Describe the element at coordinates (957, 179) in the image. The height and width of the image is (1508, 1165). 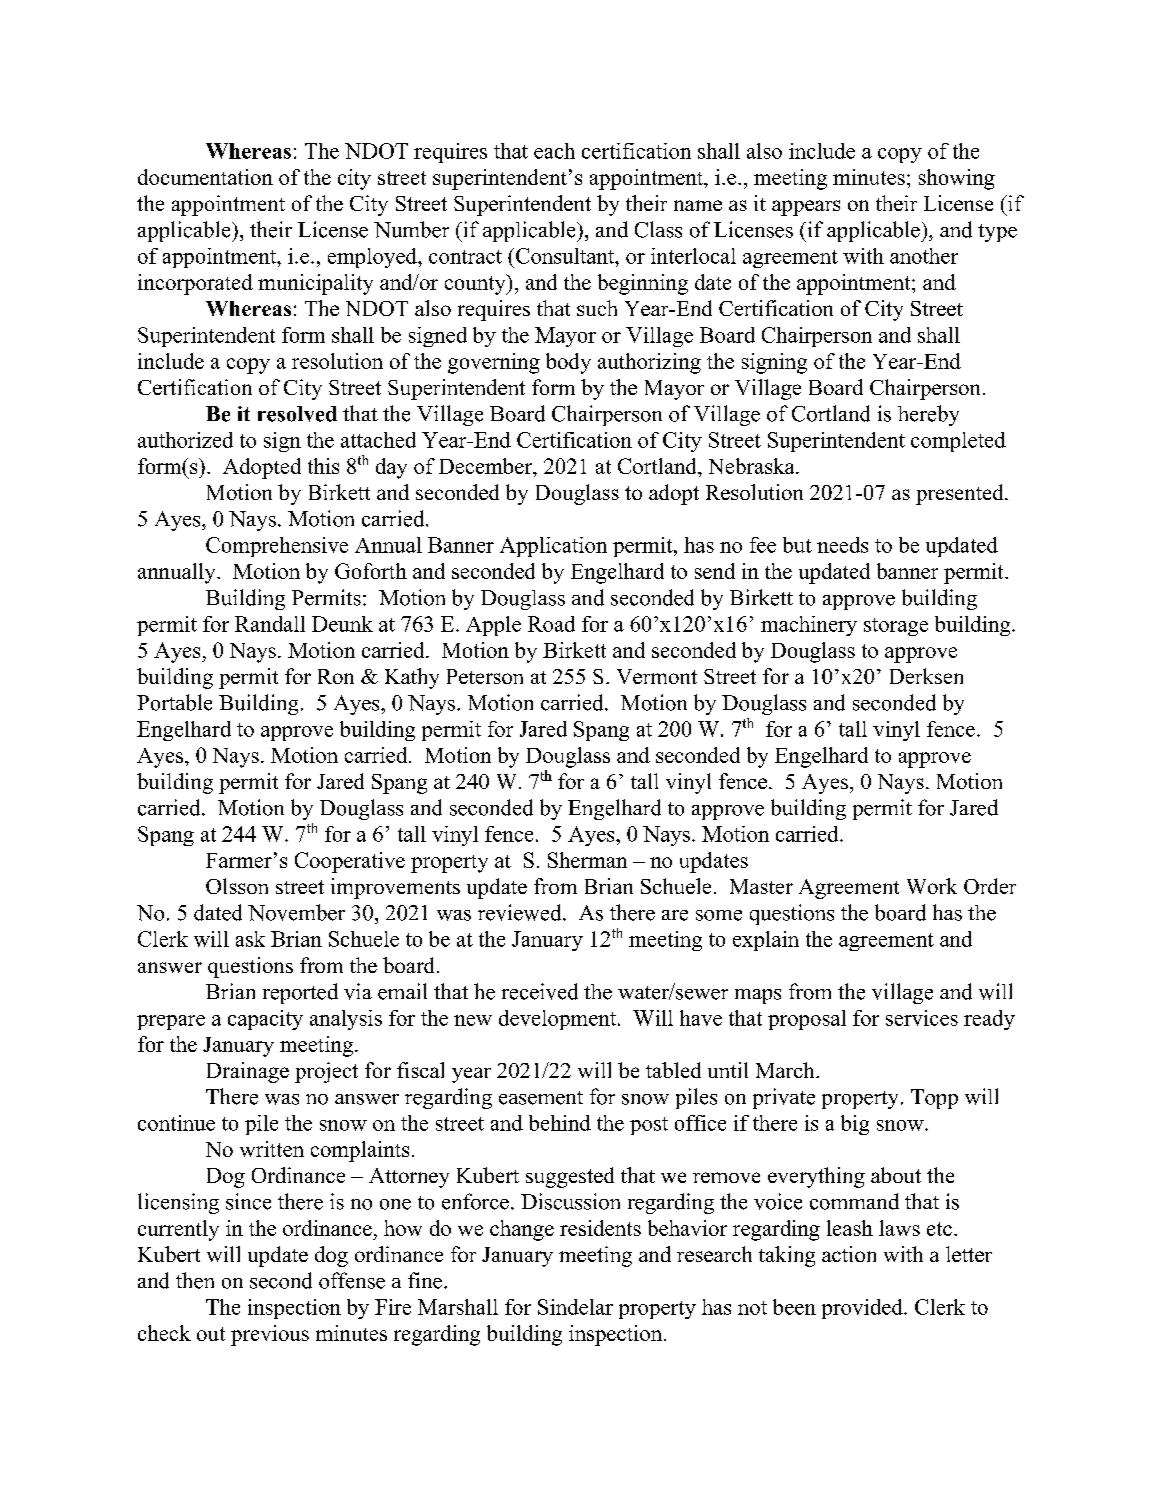
I see `showing` at that location.
